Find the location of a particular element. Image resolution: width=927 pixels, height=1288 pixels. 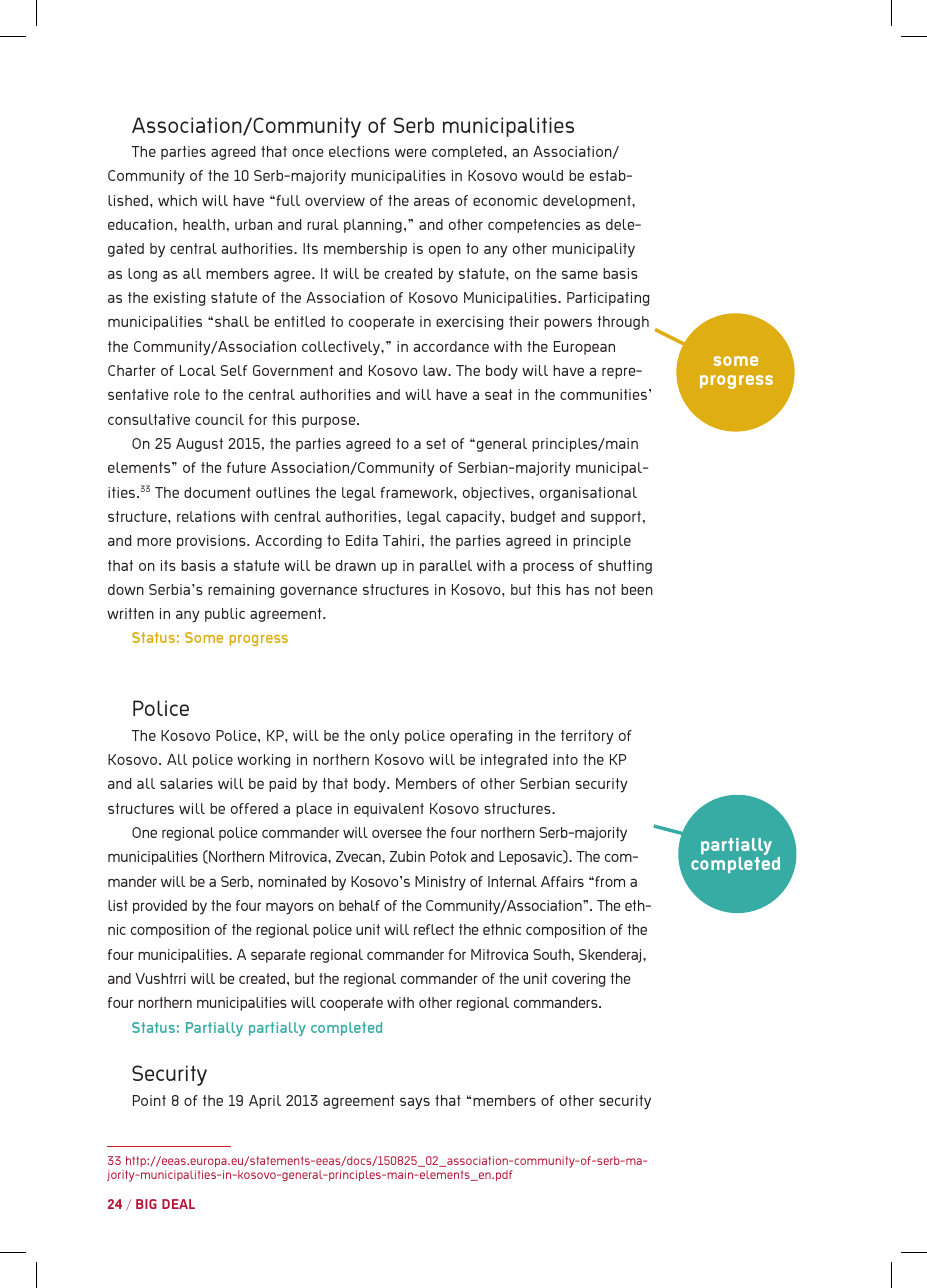

provided is located at coordinates (160, 907).
